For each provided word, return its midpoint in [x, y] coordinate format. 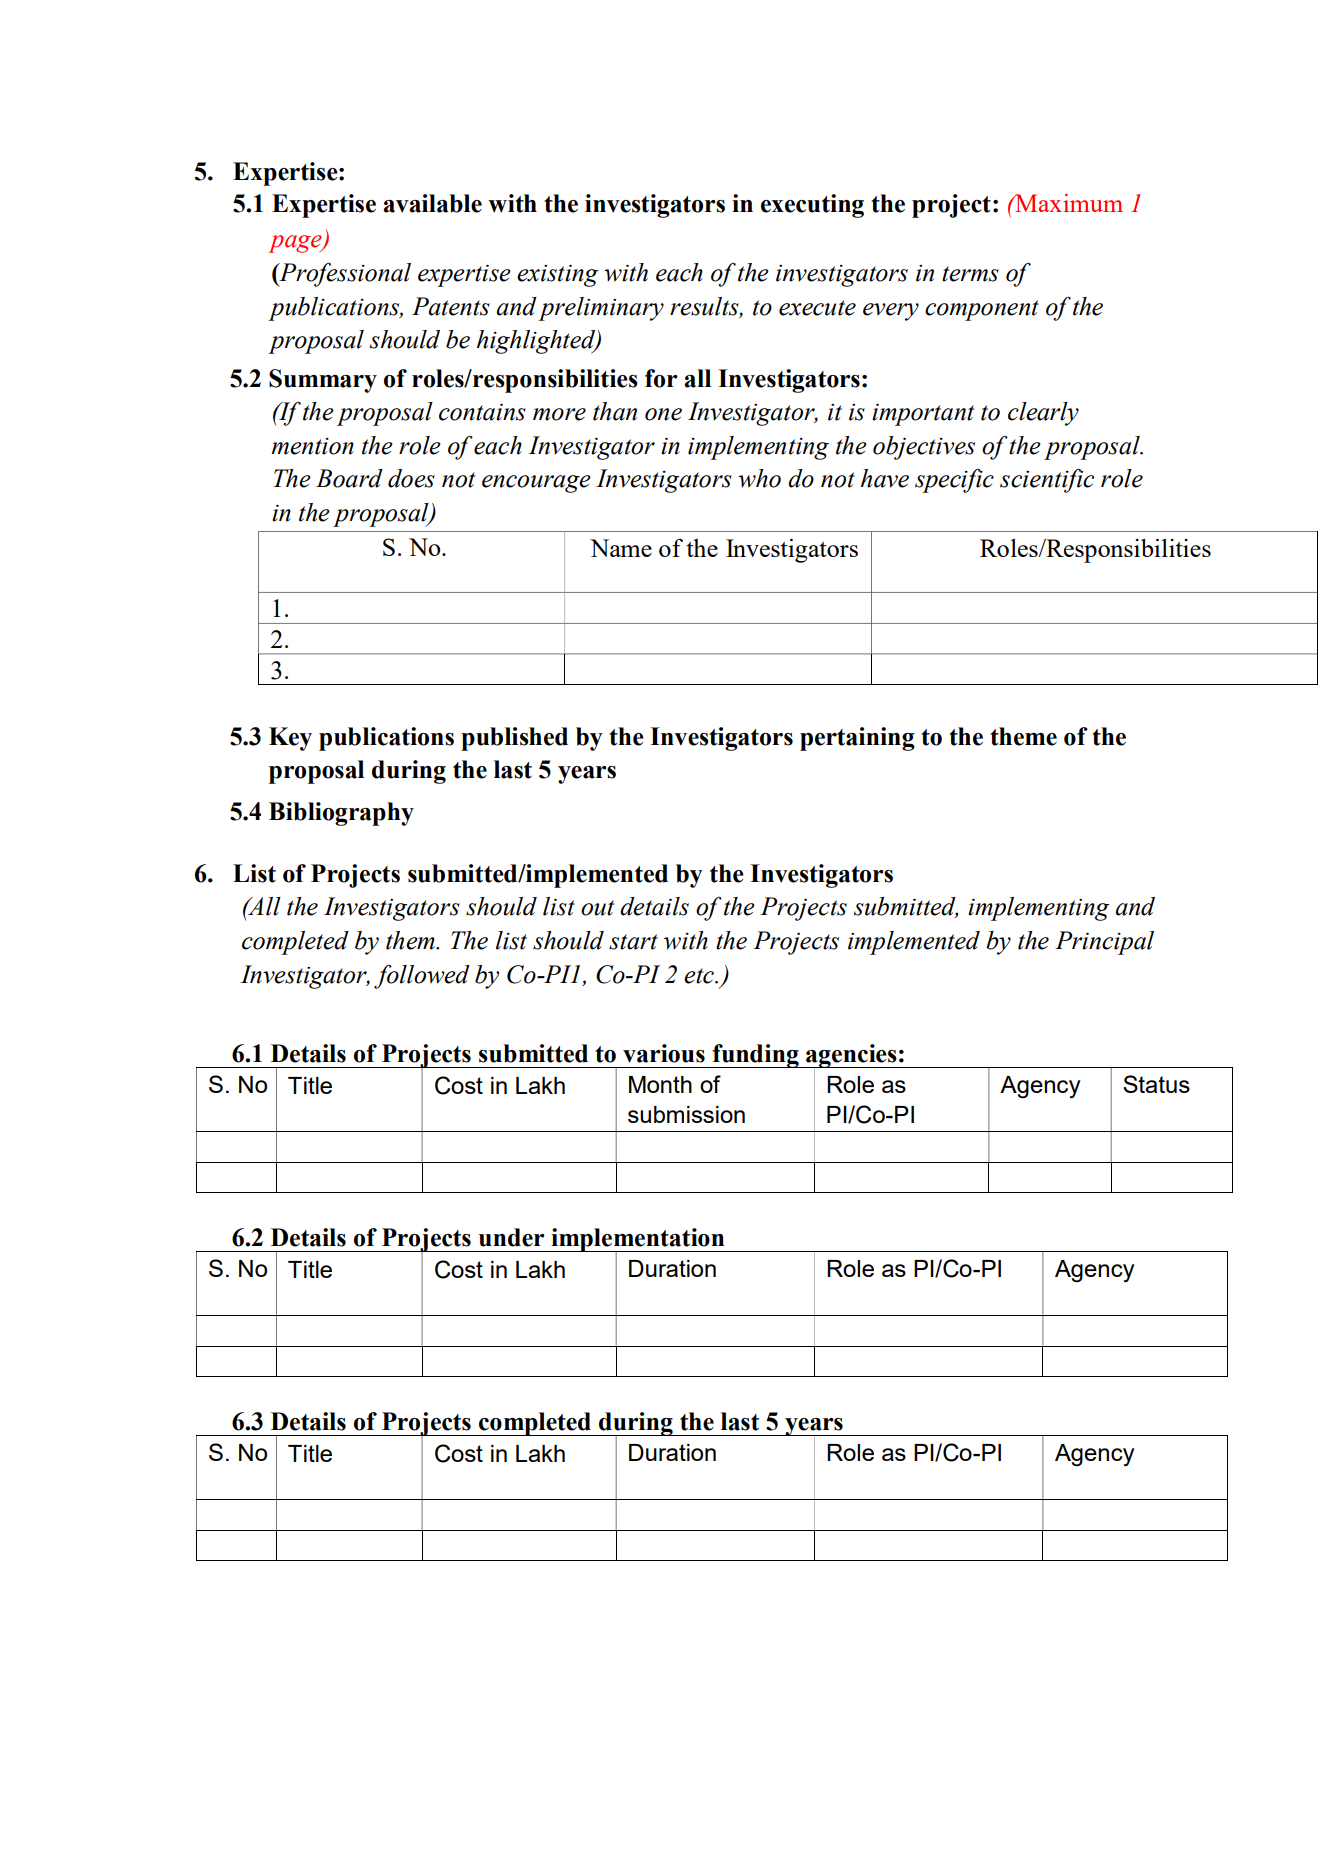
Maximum [1068, 203]
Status [1156, 1084]
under [512, 1237]
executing [812, 206]
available [432, 203]
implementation [638, 1241]
